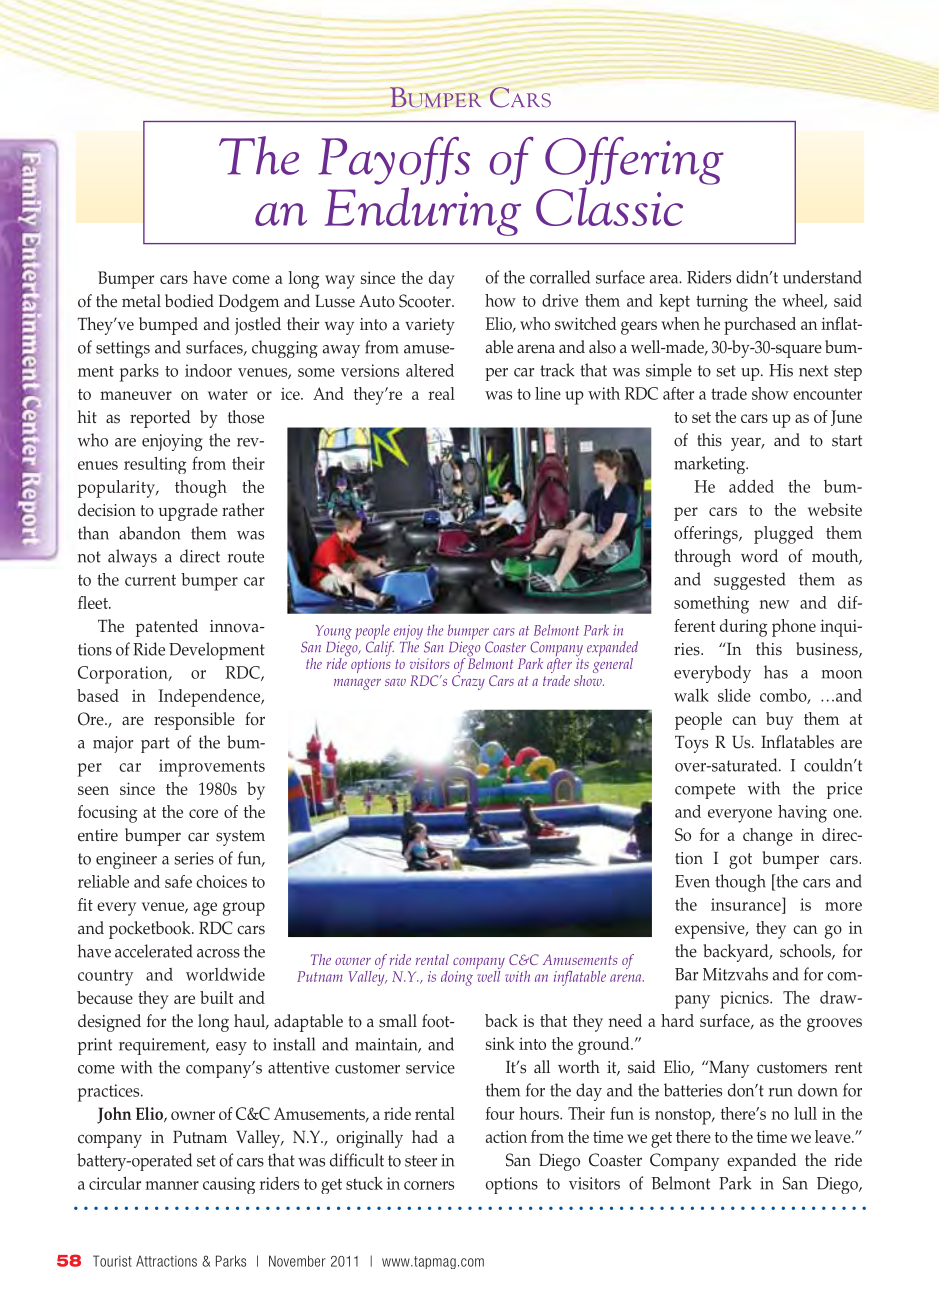 This page has height=1304, width=940. What do you see at coordinates (686, 974) in the page?
I see `Bar` at bounding box center [686, 974].
